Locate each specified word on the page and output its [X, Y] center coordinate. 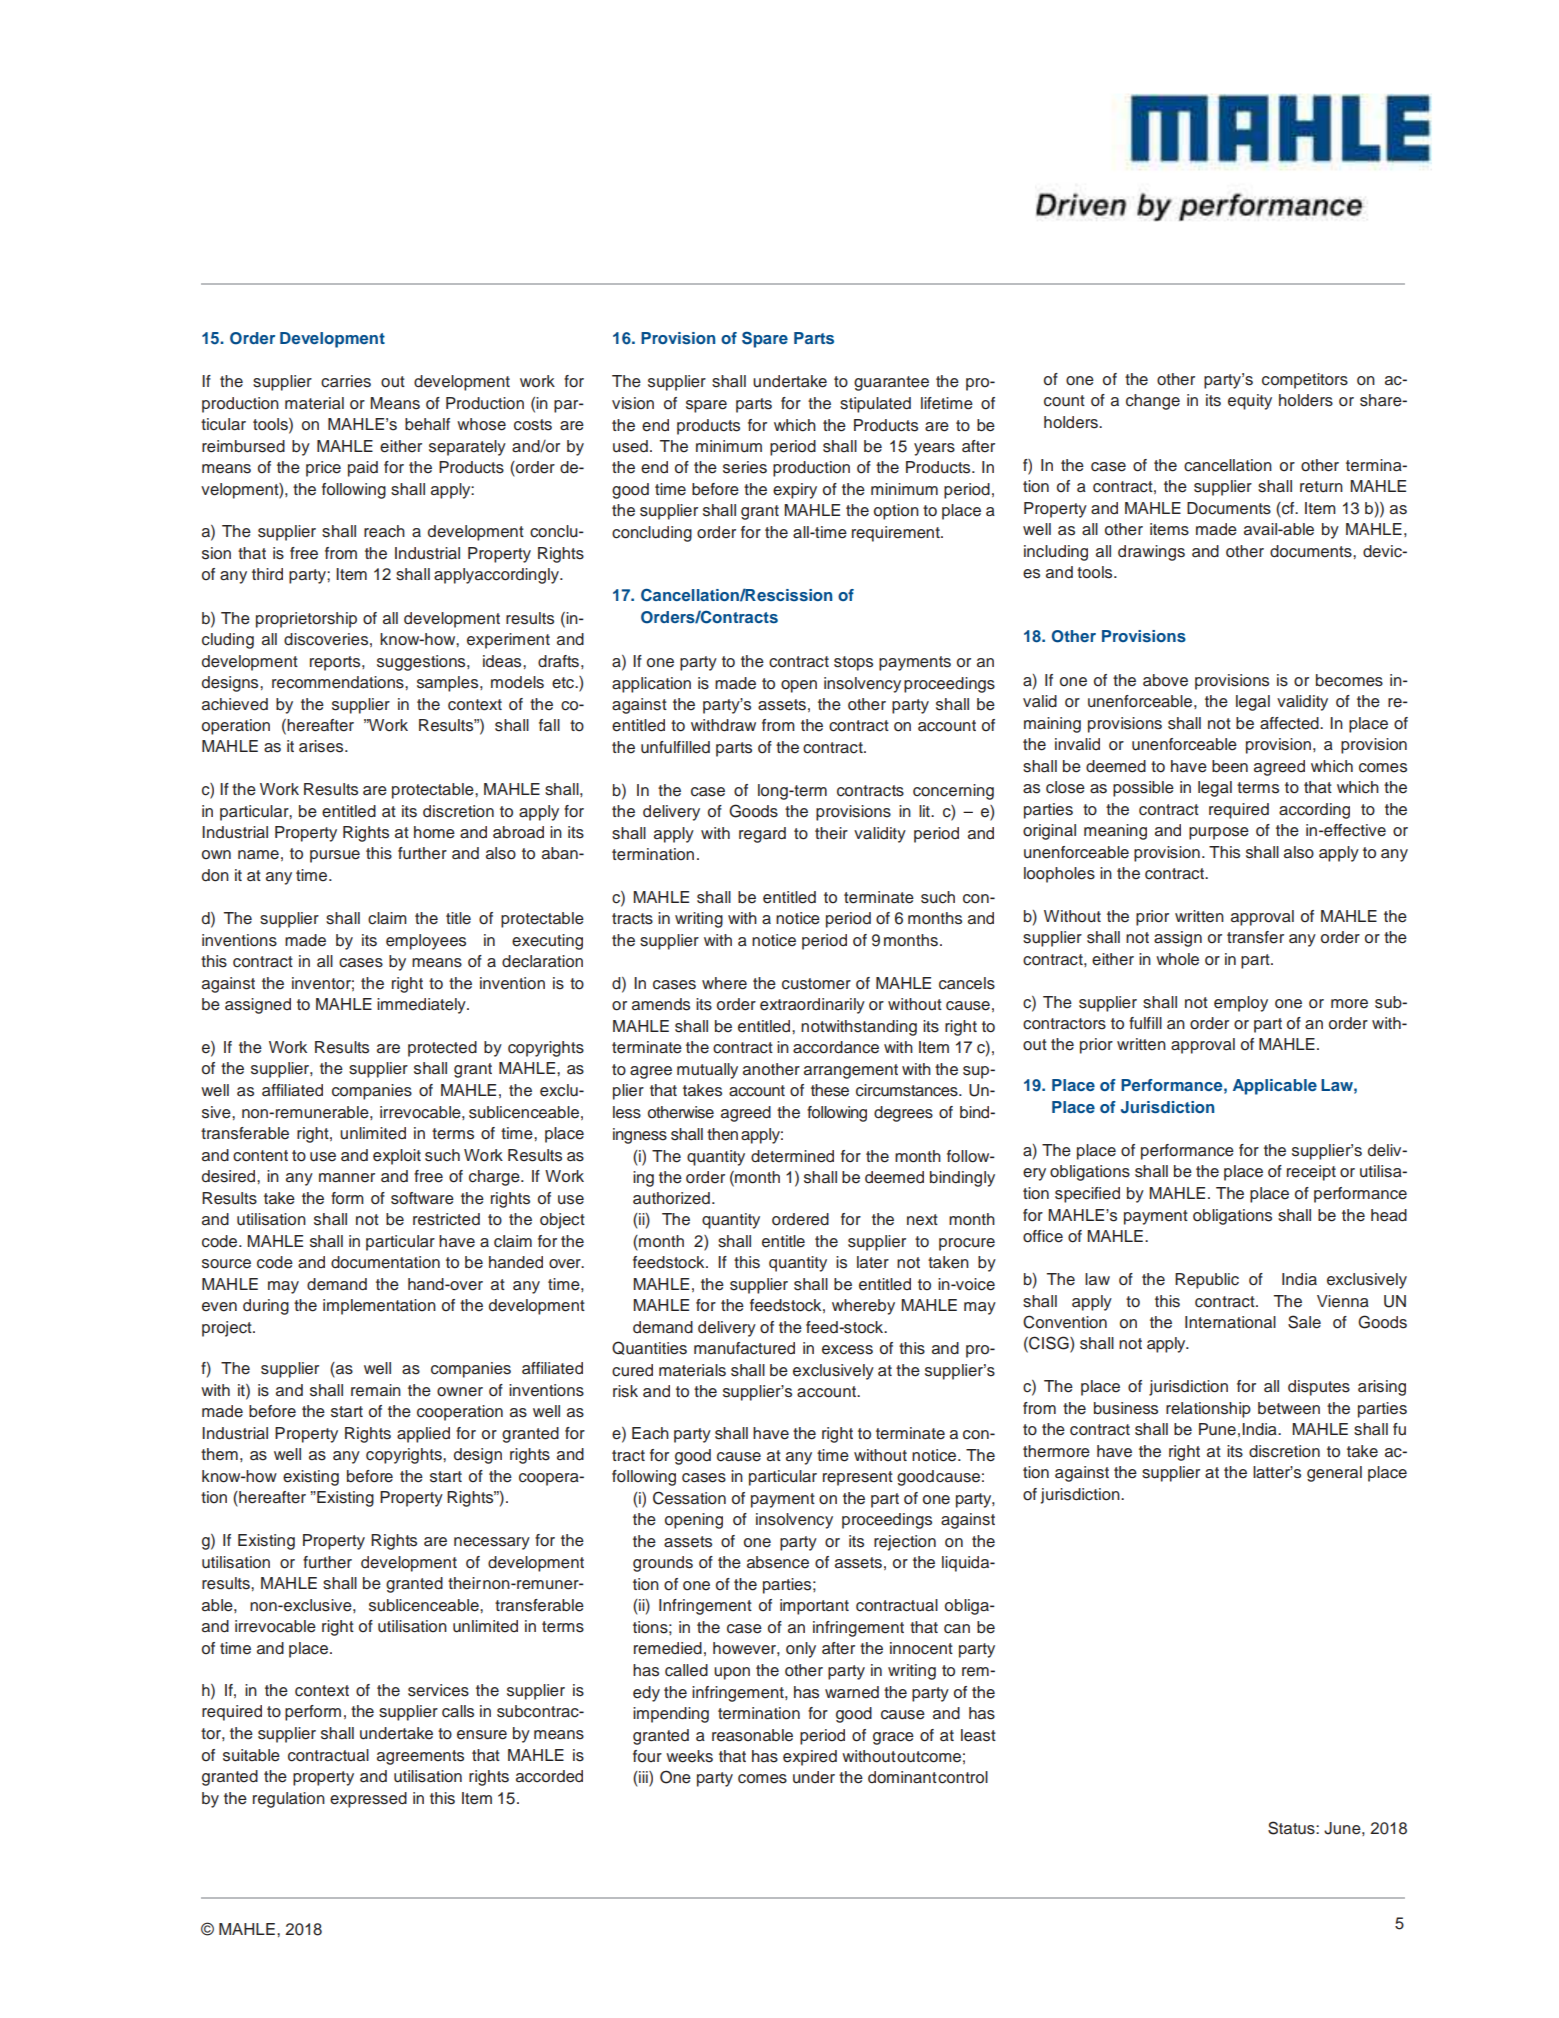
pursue [335, 856]
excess [847, 1350]
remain [376, 1390]
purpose [1219, 833]
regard [762, 835]
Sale [1304, 1322]
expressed [368, 1800]
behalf [427, 424]
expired [810, 1758]
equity [1250, 402]
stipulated [875, 405]
